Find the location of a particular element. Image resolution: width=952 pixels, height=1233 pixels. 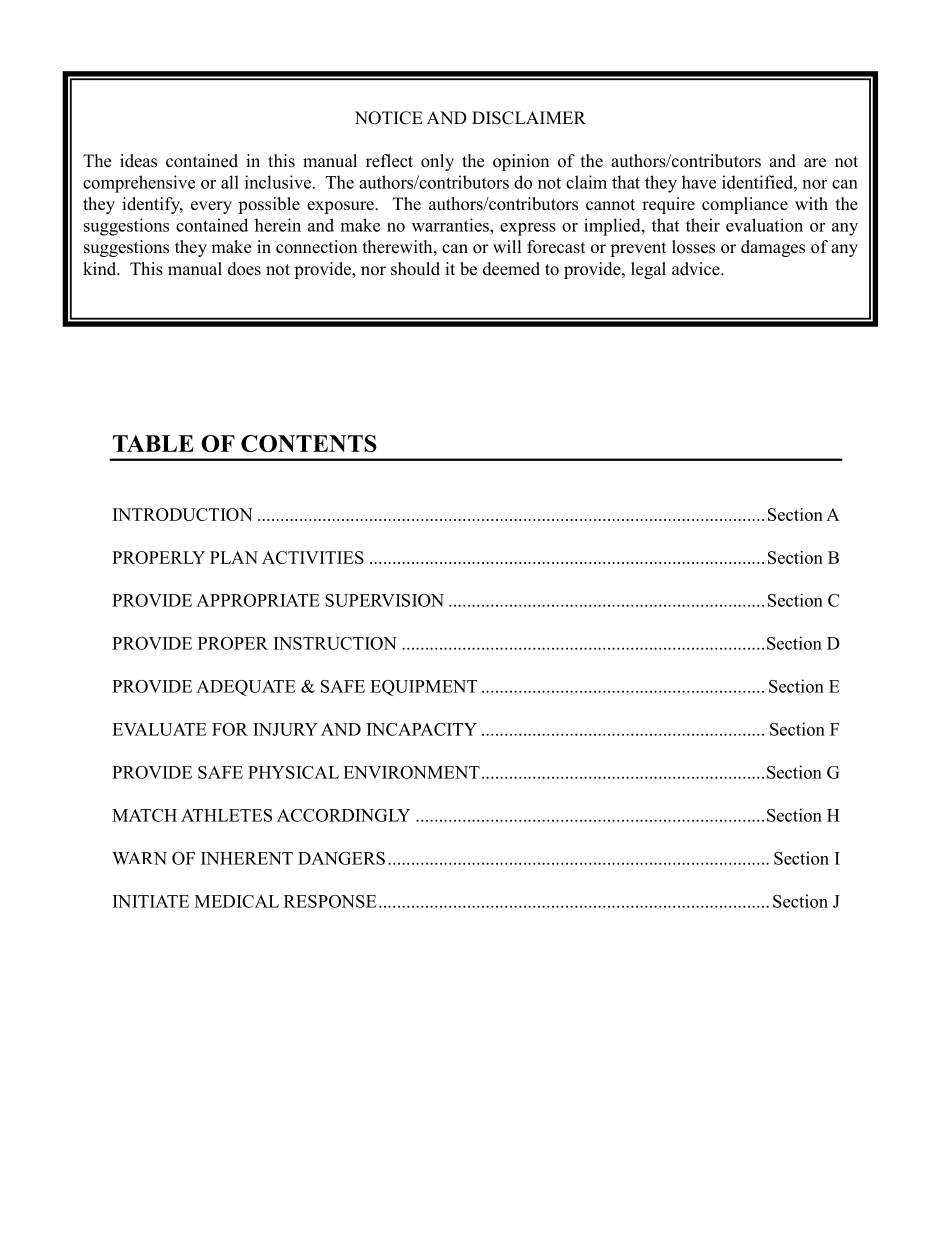

PHYSICAL is located at coordinates (293, 772).
